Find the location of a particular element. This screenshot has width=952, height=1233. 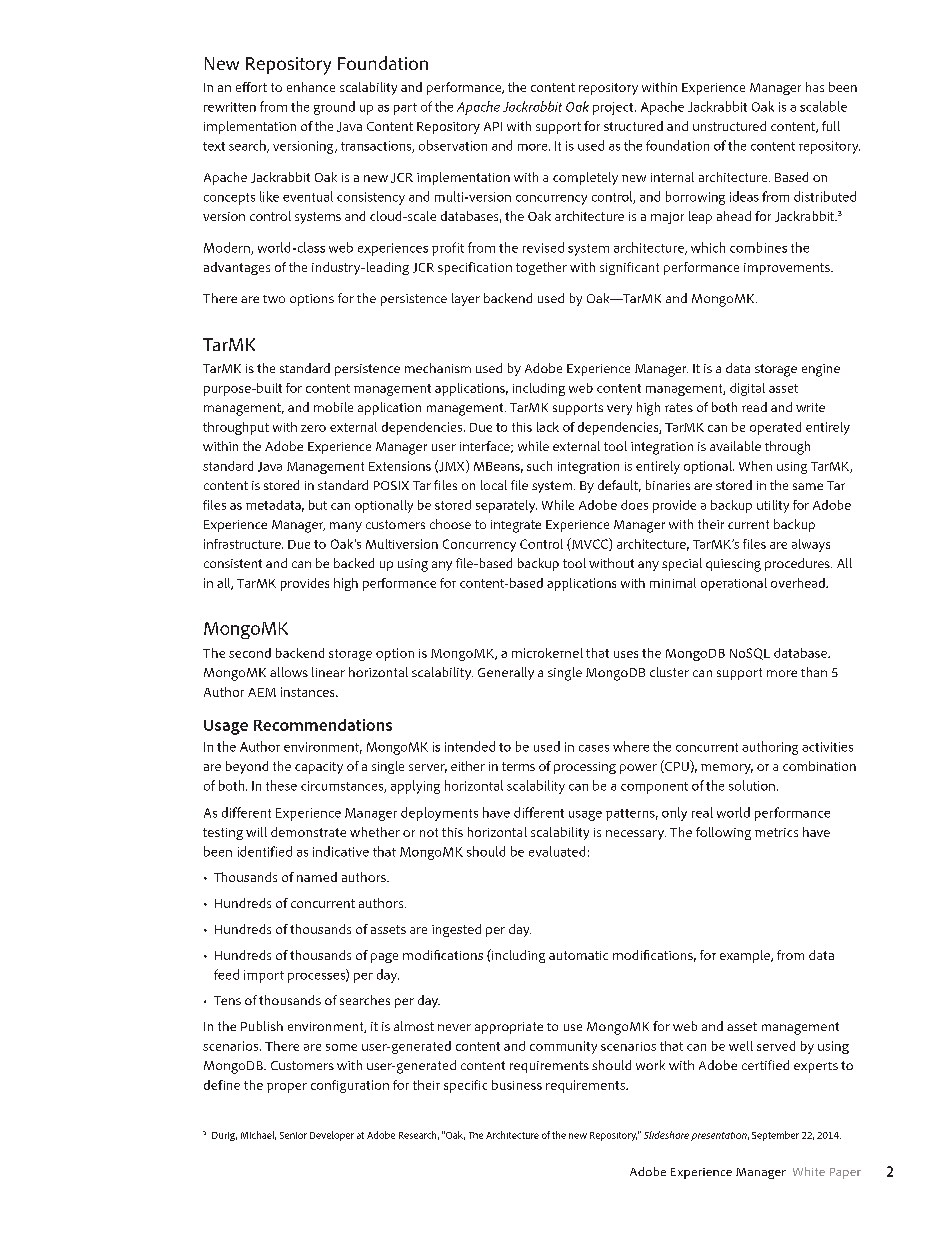

Senior is located at coordinates (293, 1135).
